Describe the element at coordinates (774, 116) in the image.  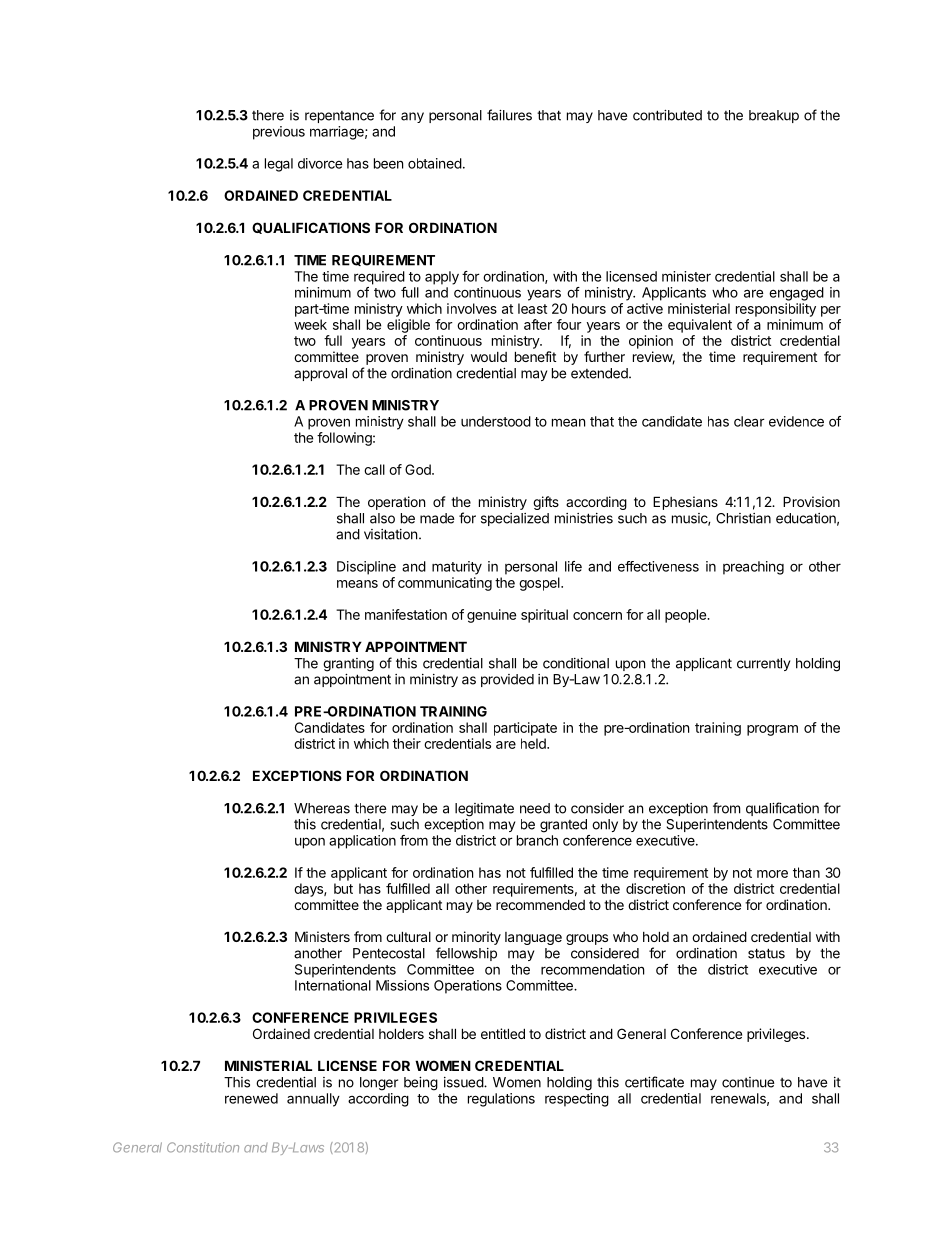
I see `breakup` at that location.
